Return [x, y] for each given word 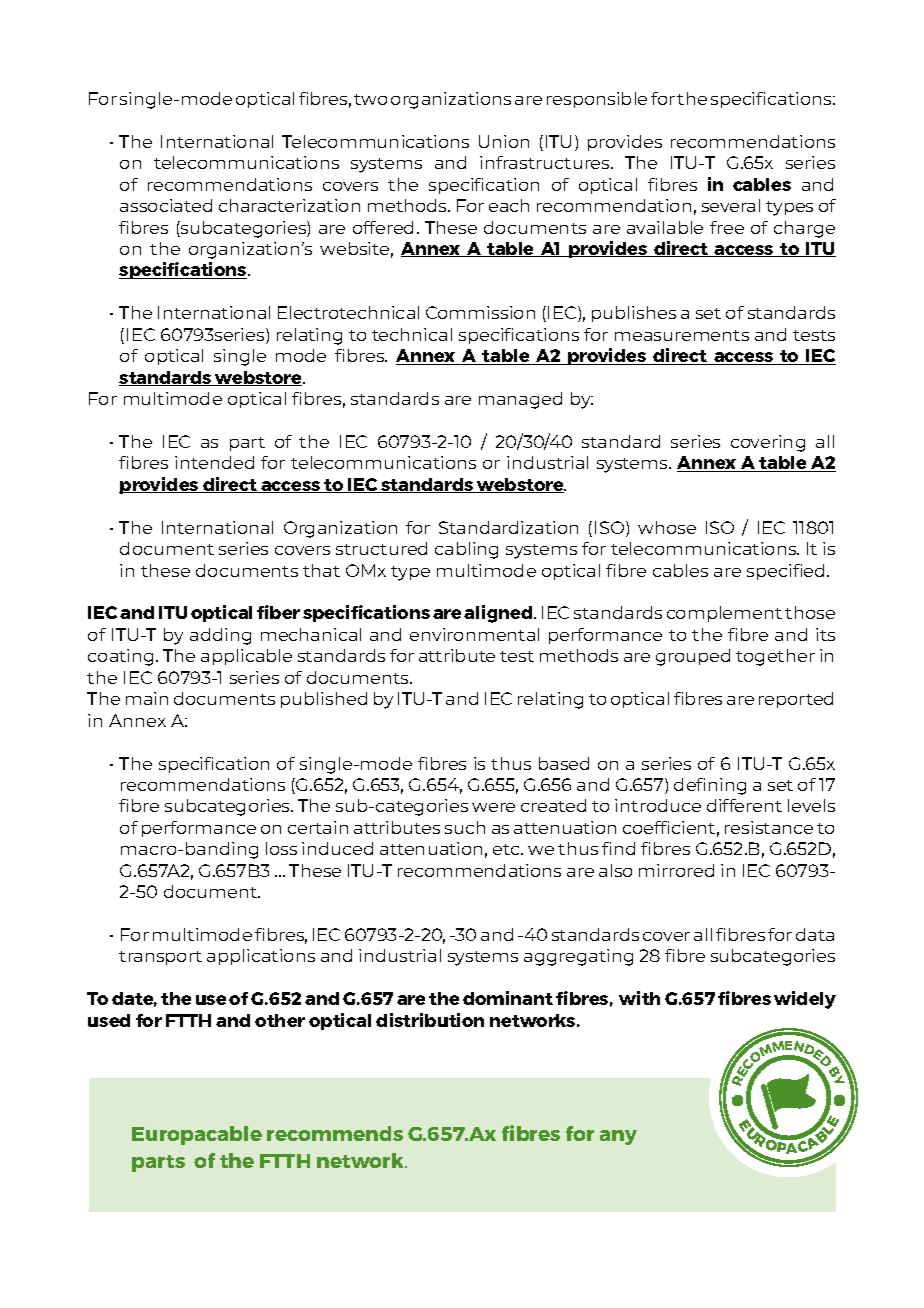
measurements [682, 335]
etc [507, 849]
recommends [335, 1133]
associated [166, 205]
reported [796, 700]
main [147, 698]
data [815, 934]
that [321, 570]
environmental [474, 634]
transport [160, 958]
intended [214, 462]
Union [504, 141]
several [731, 205]
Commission [480, 312]
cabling [466, 550]
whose [667, 527]
